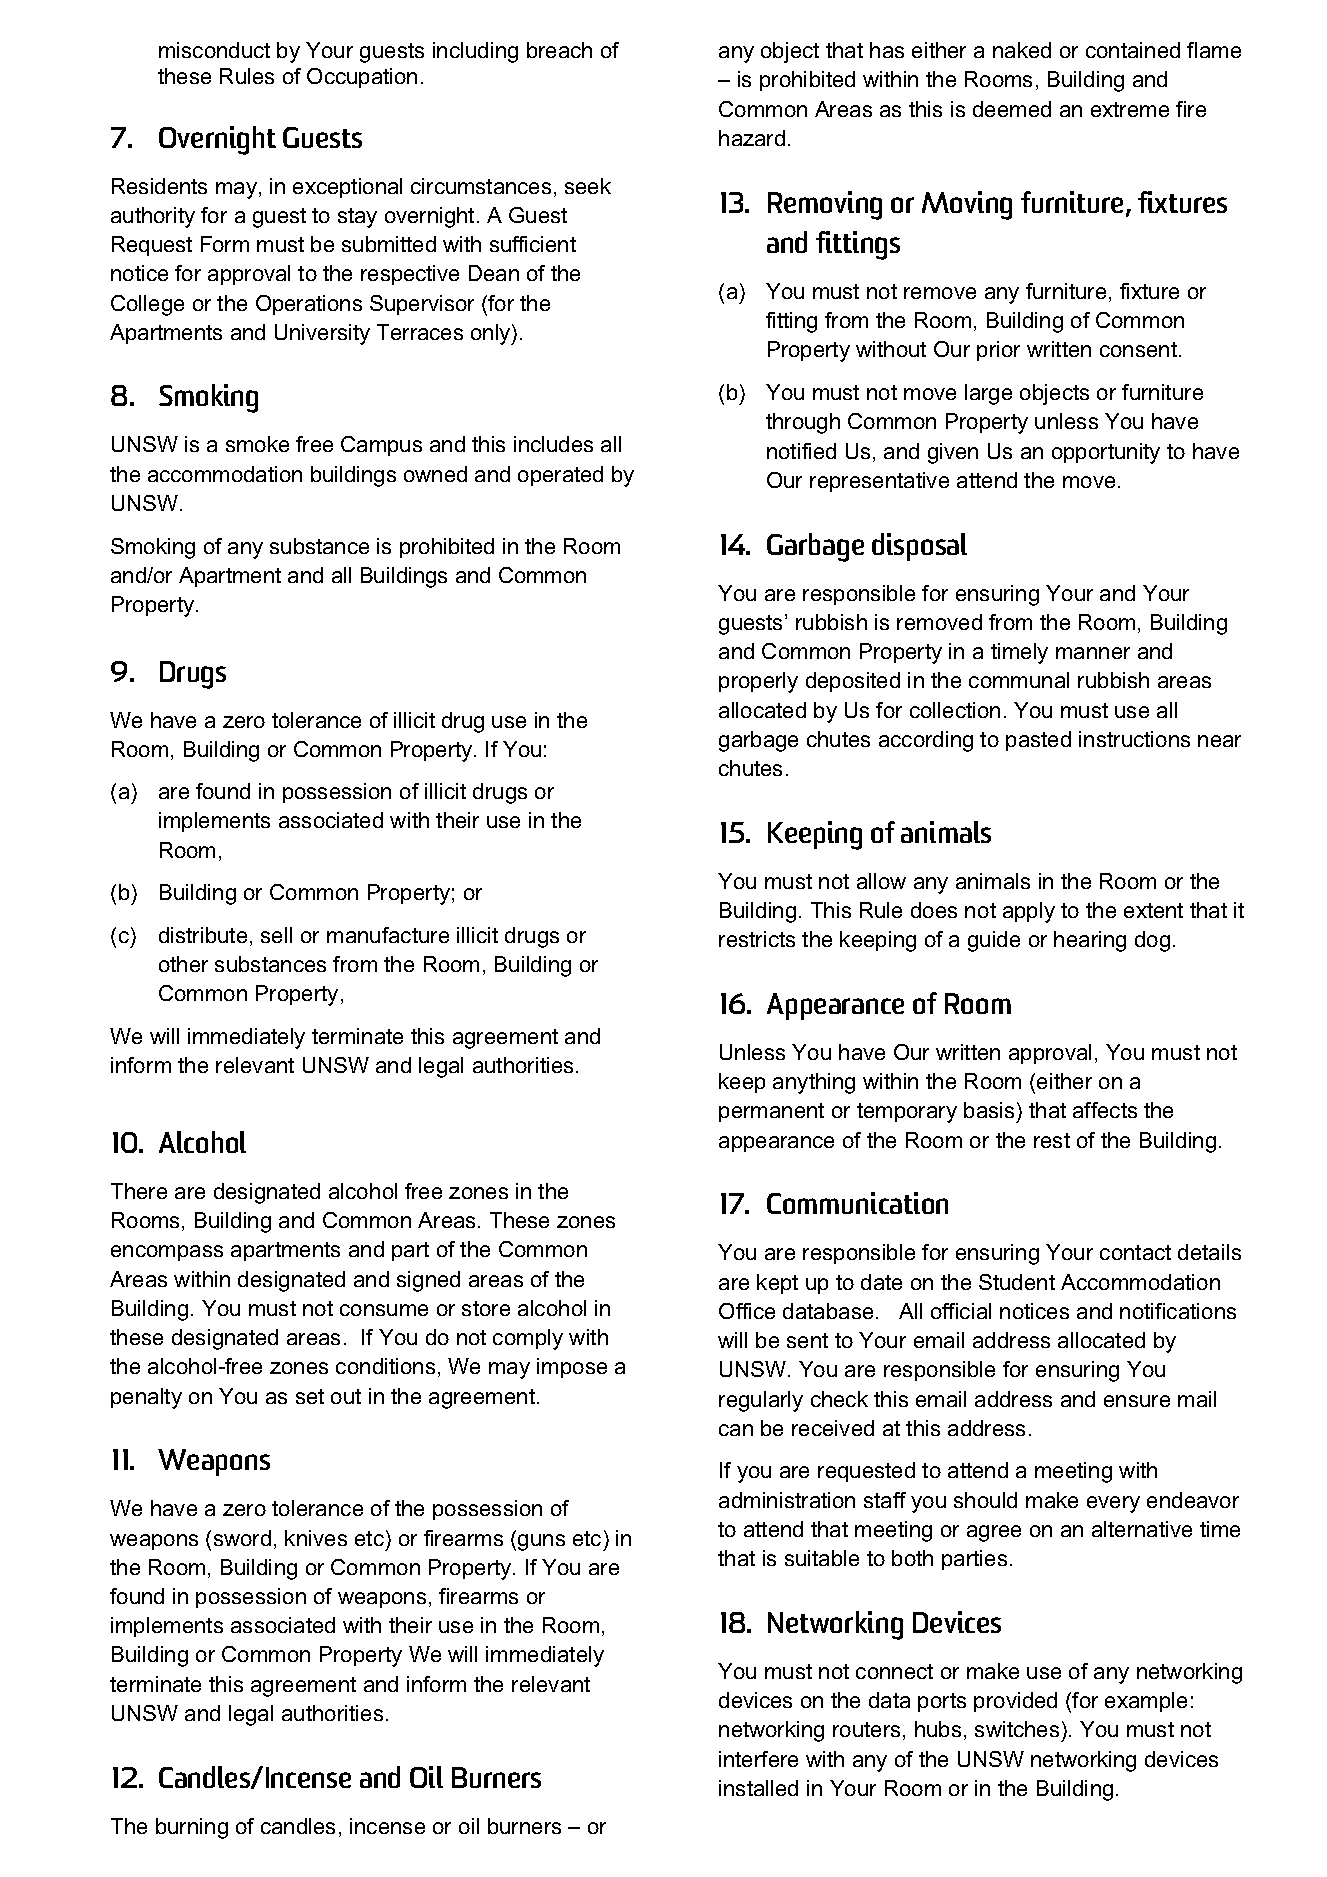  Describe the element at coordinates (1130, 109) in the document. I see `extreme` at that location.
